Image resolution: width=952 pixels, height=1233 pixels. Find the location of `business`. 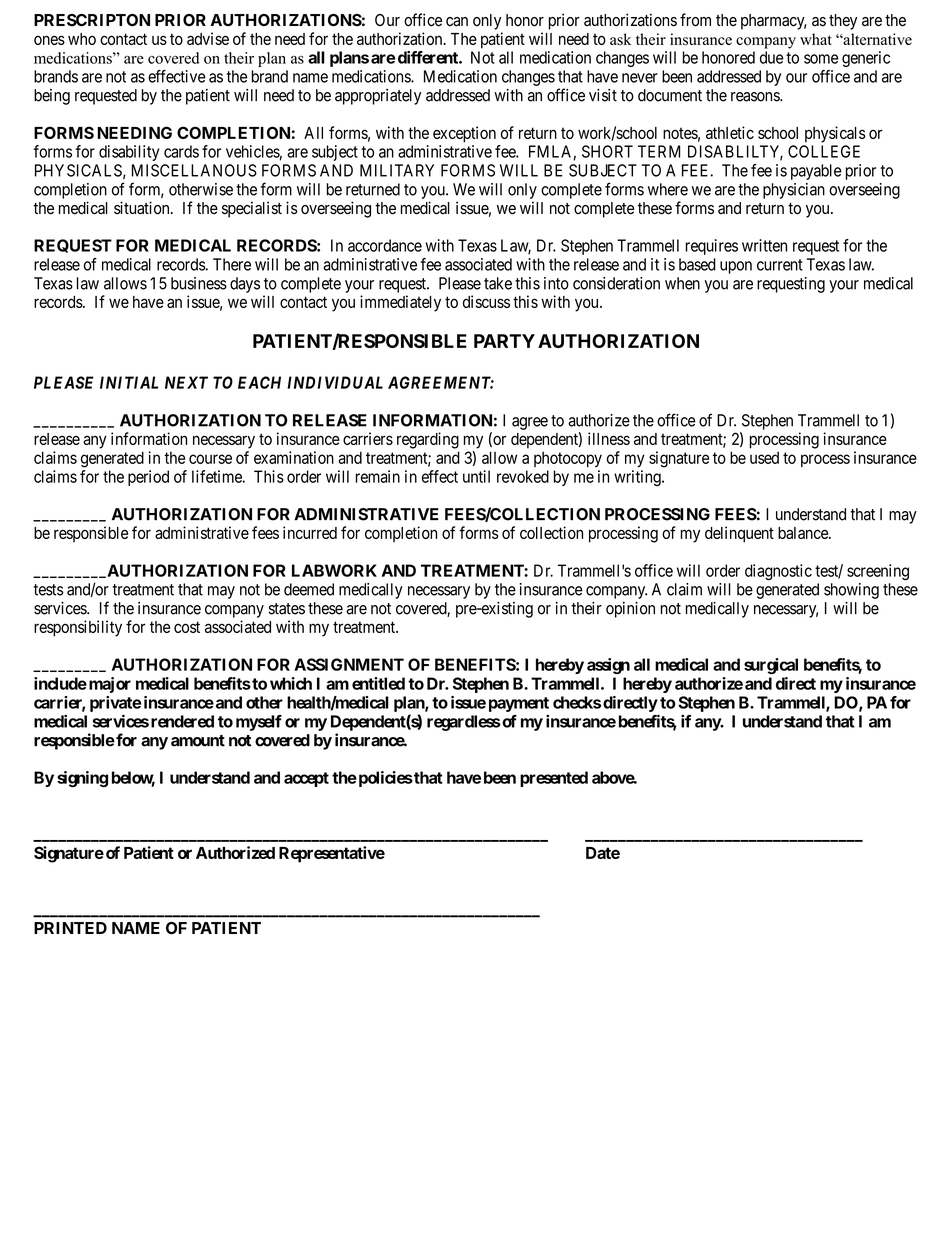

business is located at coordinates (199, 283).
